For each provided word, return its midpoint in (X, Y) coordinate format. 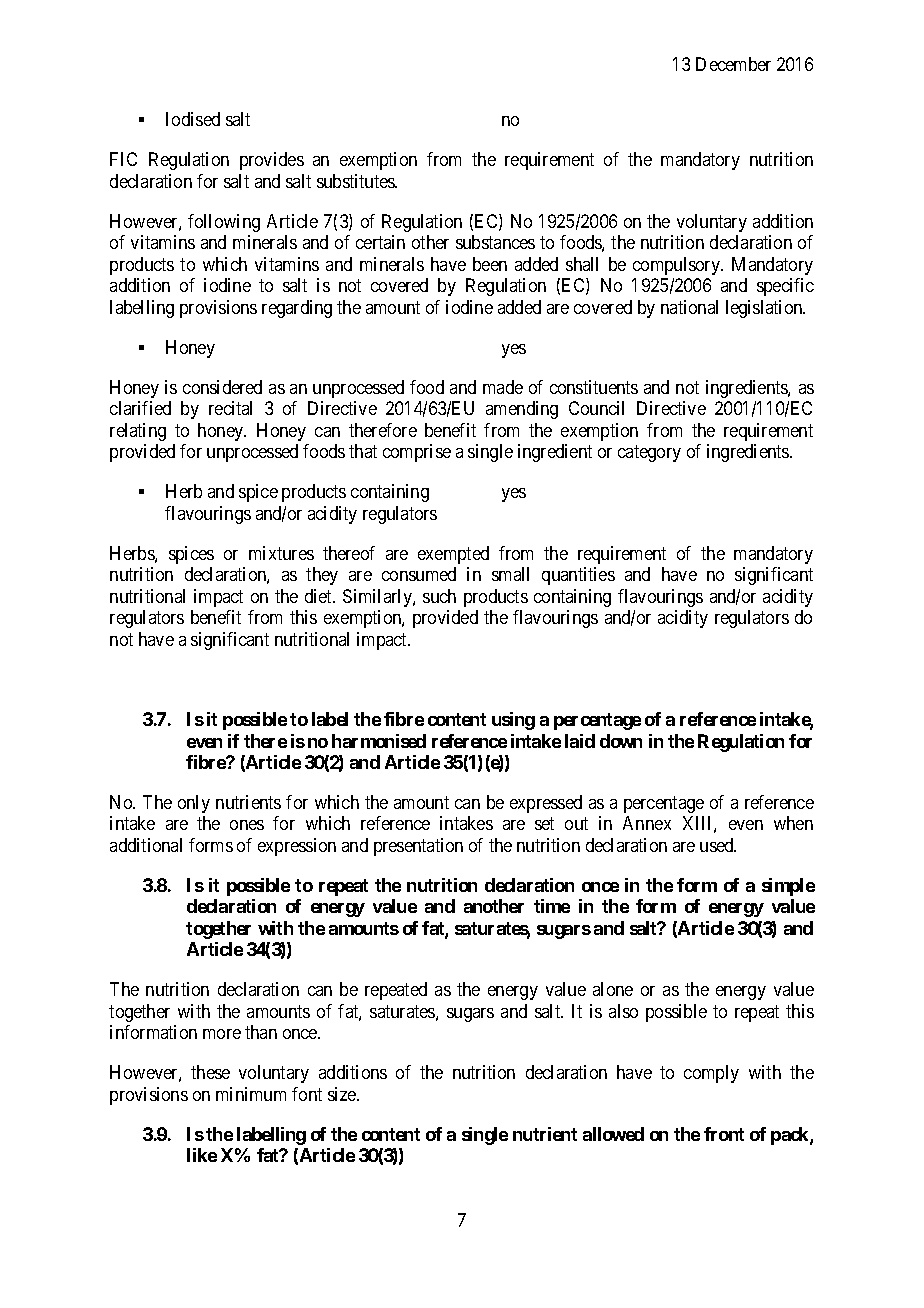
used (718, 845)
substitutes (357, 181)
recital (230, 408)
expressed (546, 804)
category (649, 453)
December (733, 64)
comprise (417, 453)
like (202, 1155)
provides (272, 161)
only (194, 804)
